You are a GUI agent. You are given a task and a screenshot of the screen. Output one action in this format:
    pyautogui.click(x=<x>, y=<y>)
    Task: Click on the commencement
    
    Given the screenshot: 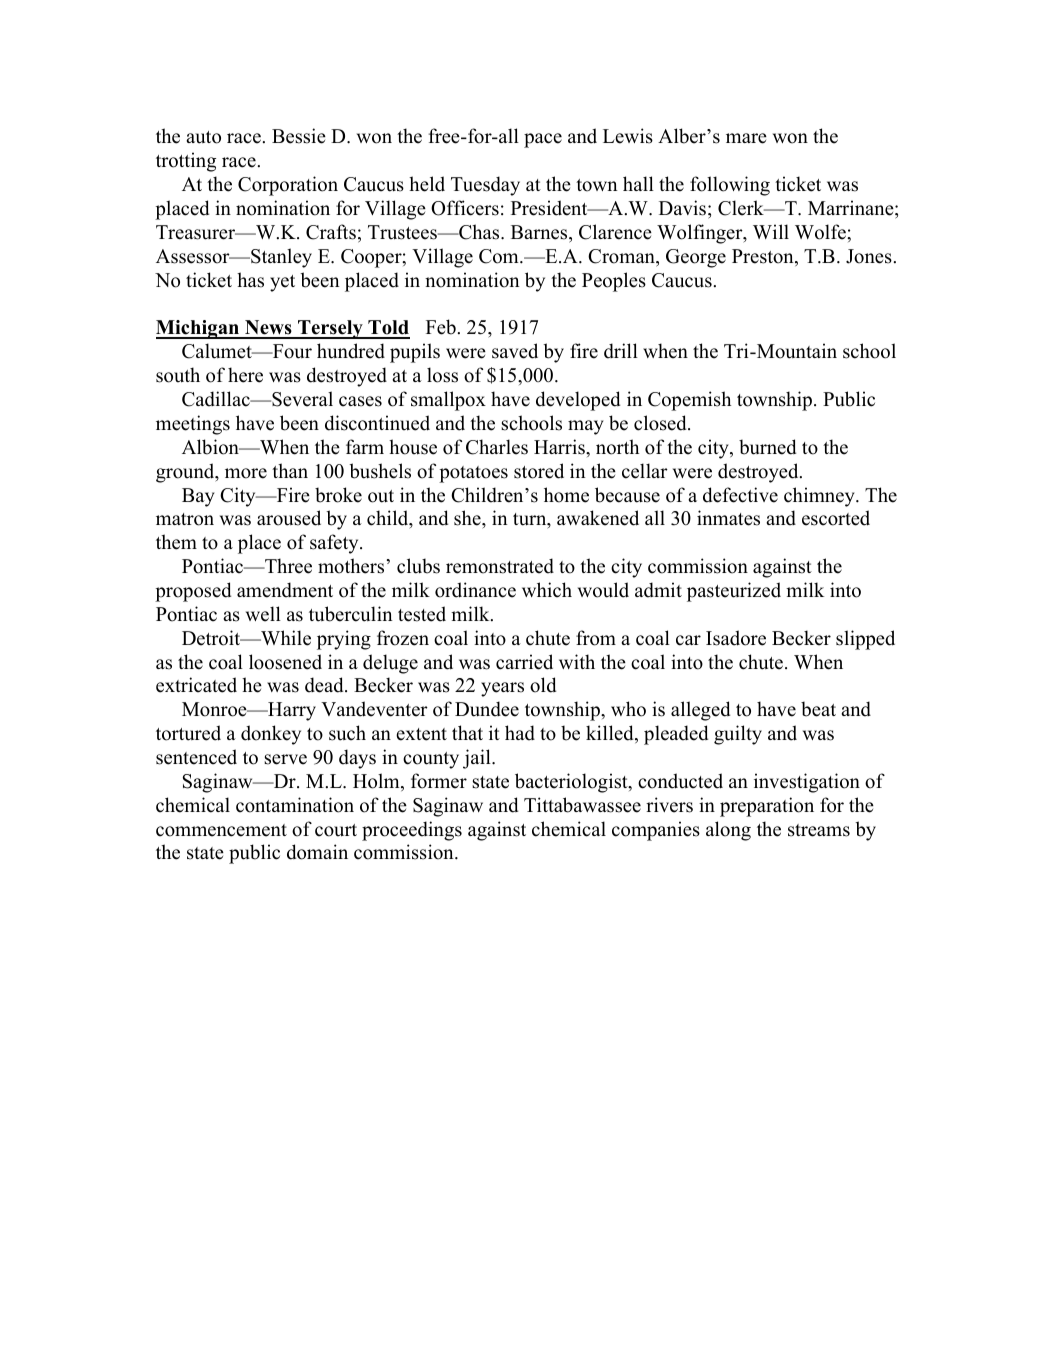 What is the action you would take?
    pyautogui.click(x=221, y=830)
